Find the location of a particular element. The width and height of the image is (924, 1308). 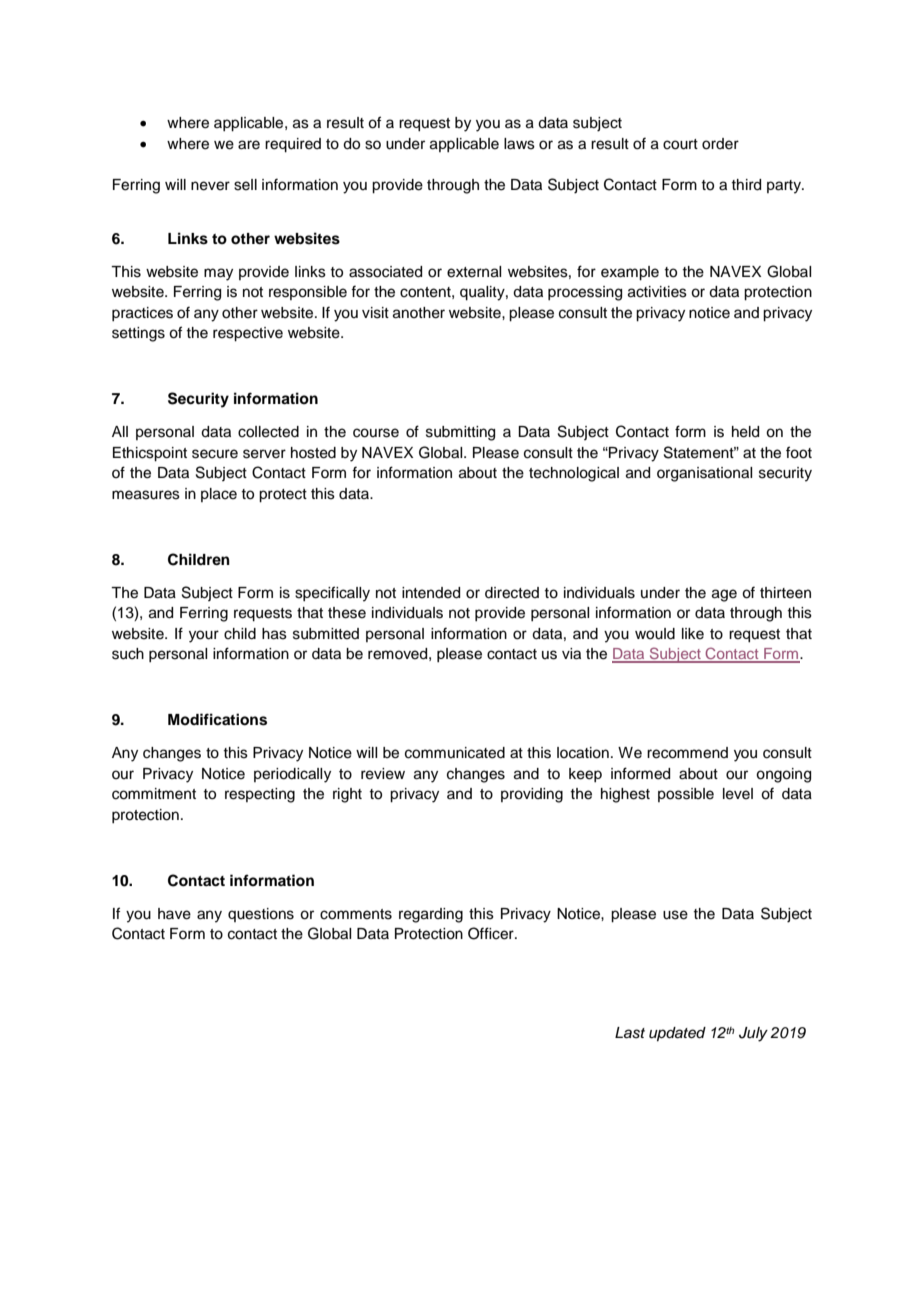

never is located at coordinates (210, 186).
